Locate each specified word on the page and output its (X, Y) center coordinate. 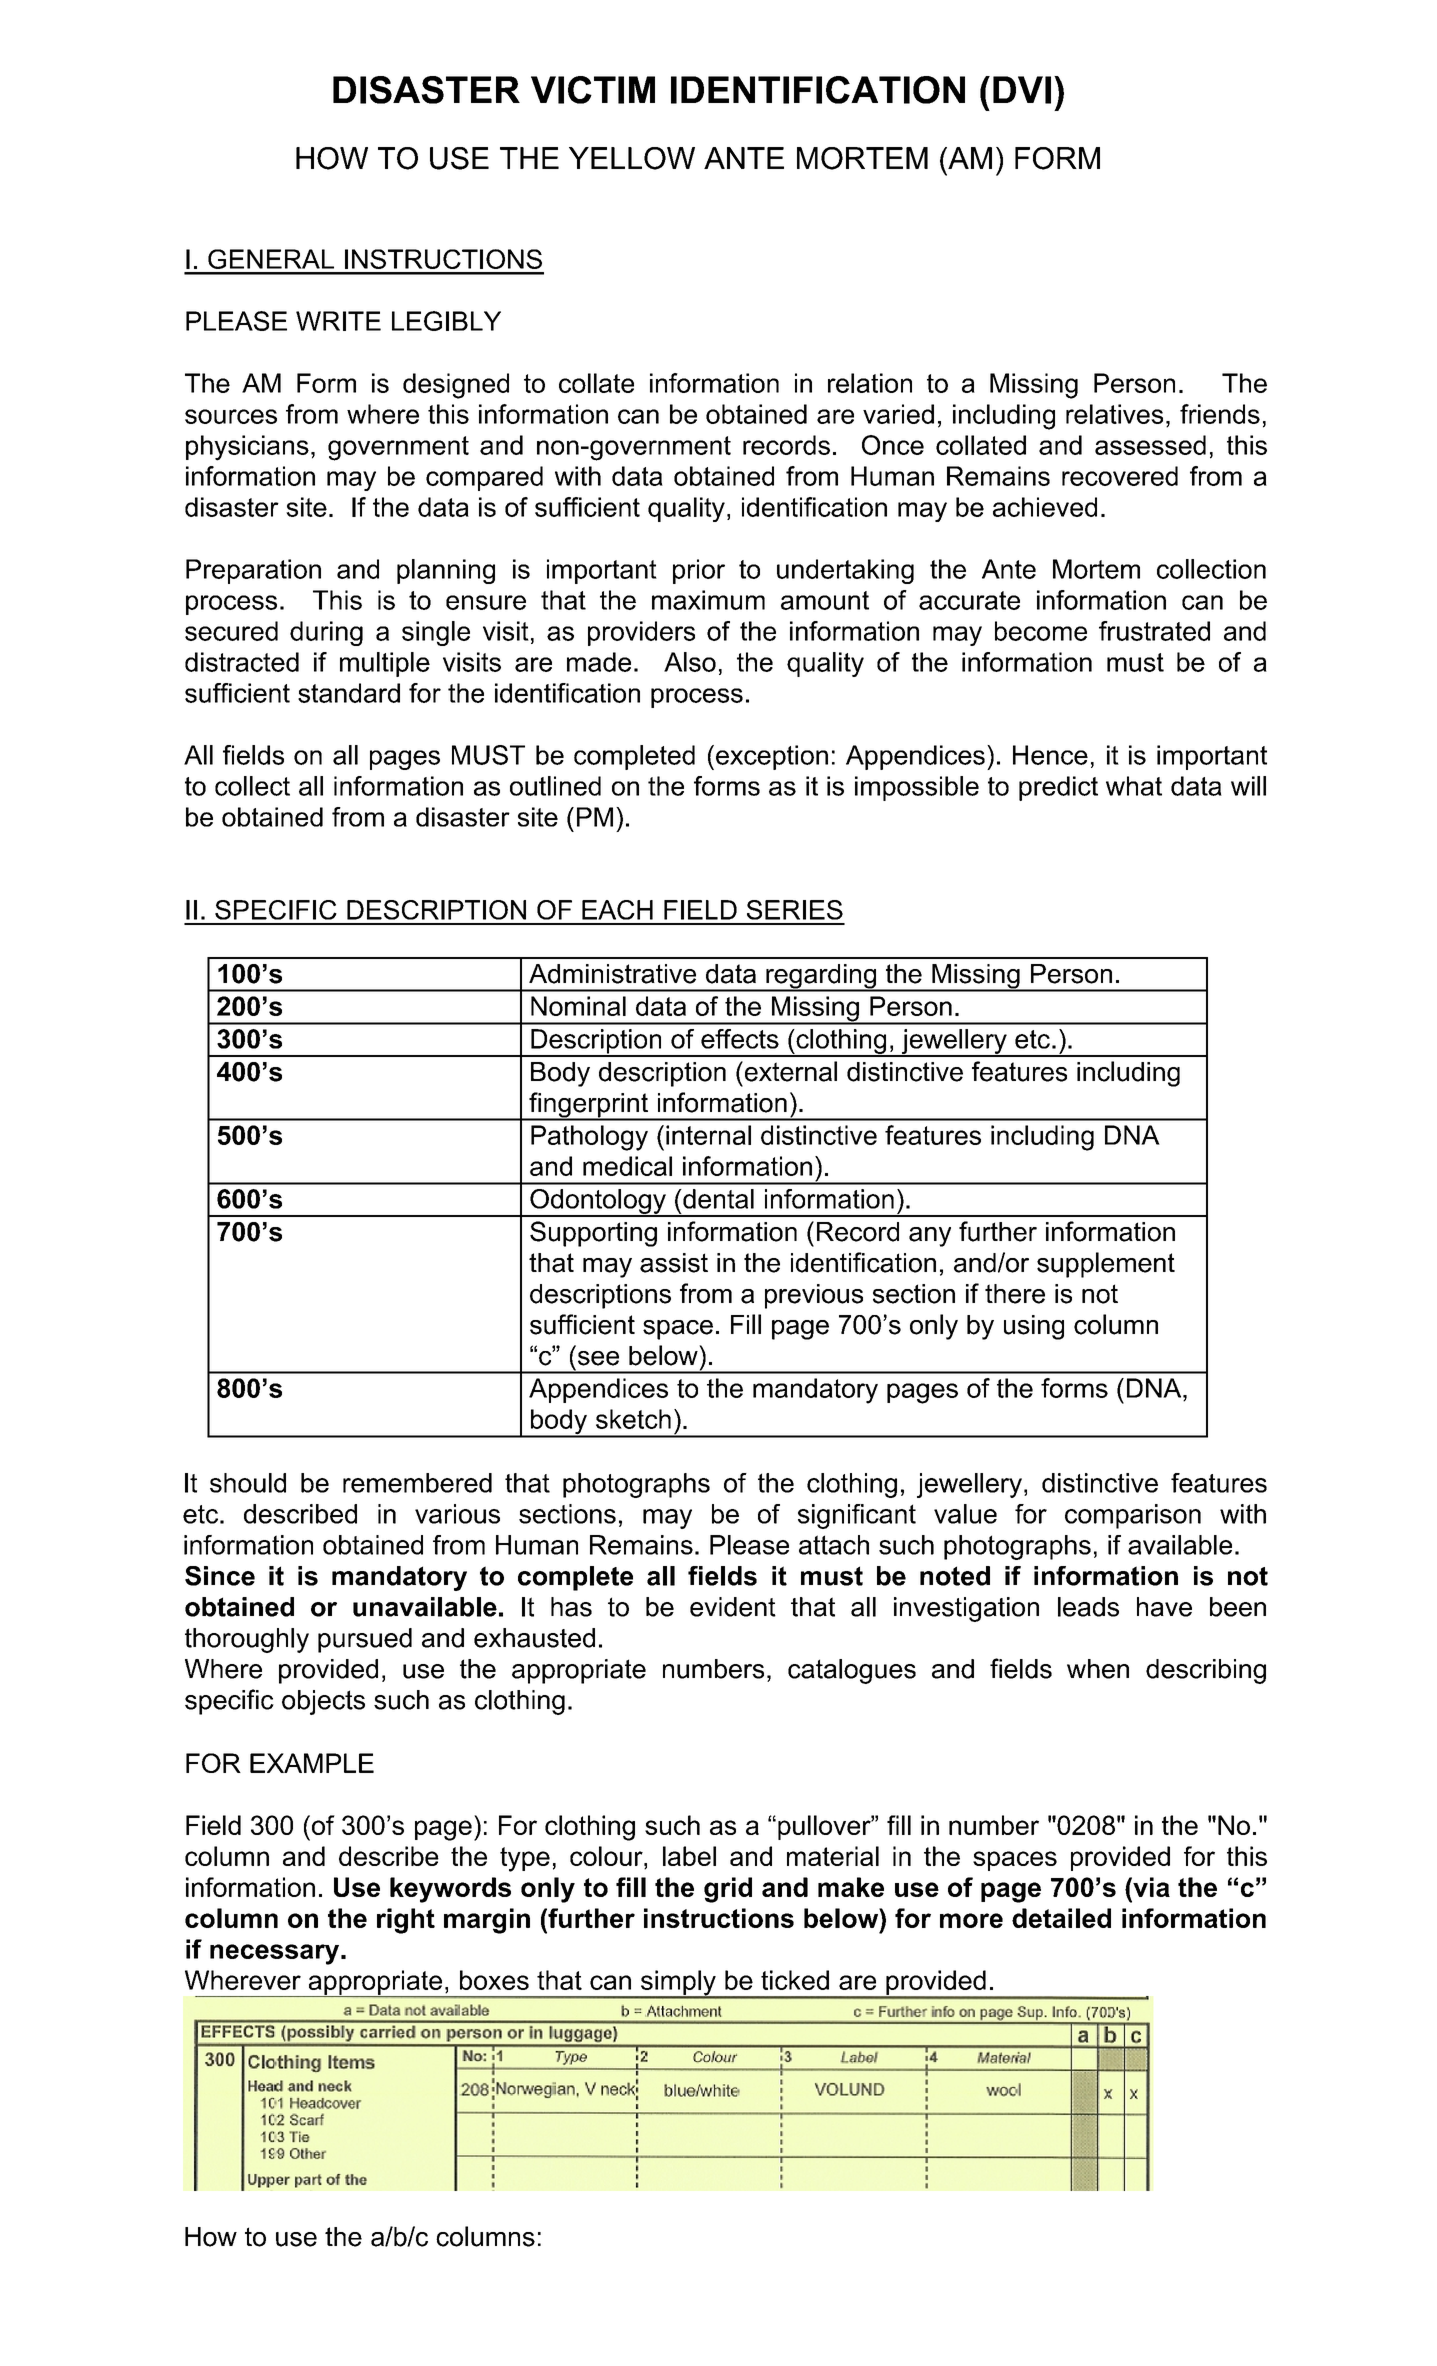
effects (740, 1039)
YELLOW (632, 158)
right (406, 1921)
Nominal (578, 1006)
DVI (1022, 90)
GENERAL (271, 259)
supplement (1106, 1265)
